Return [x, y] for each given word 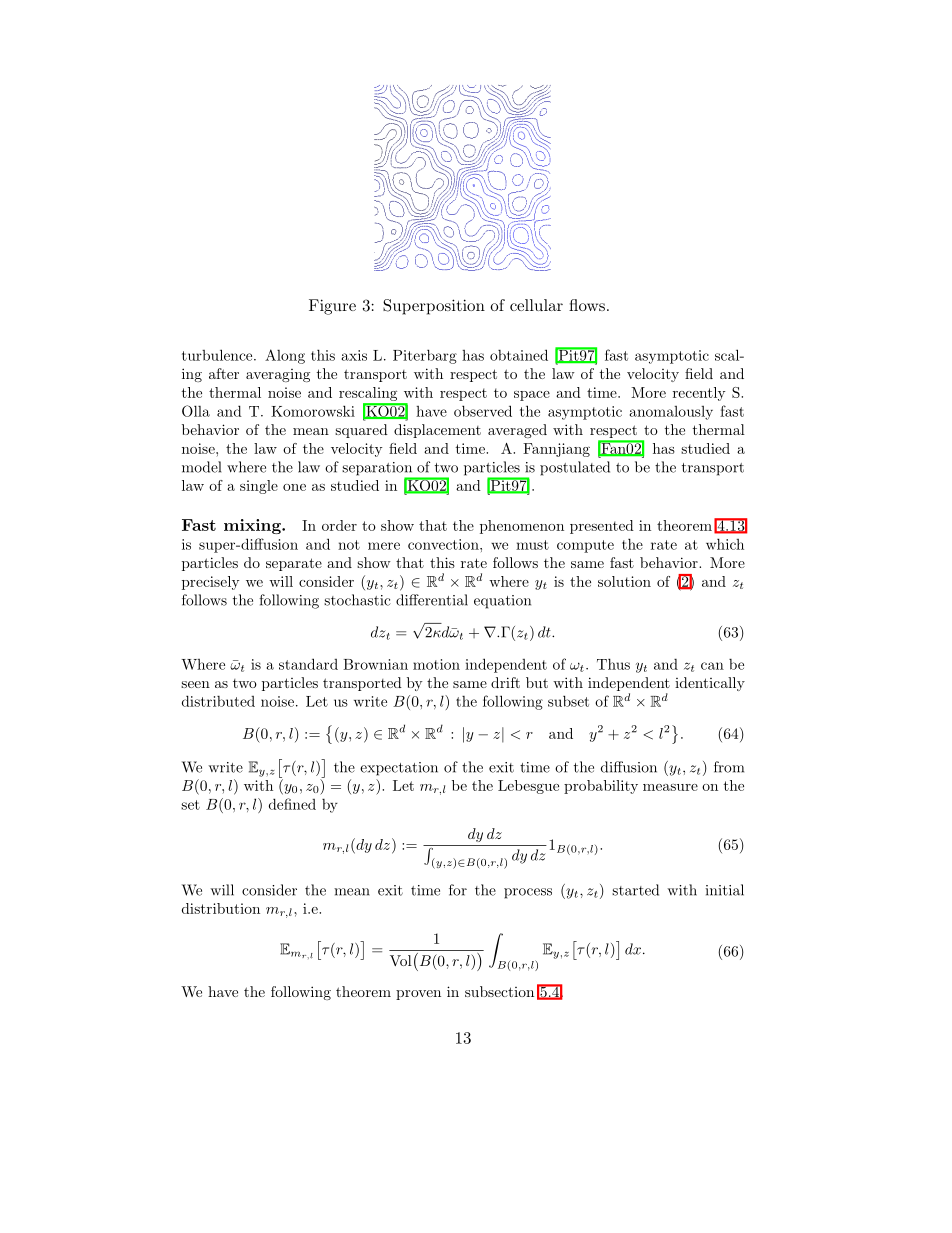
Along [285, 356]
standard [308, 664]
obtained [519, 355]
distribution [221, 908]
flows [587, 305]
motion [436, 664]
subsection [499, 991]
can [712, 666]
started [635, 890]
